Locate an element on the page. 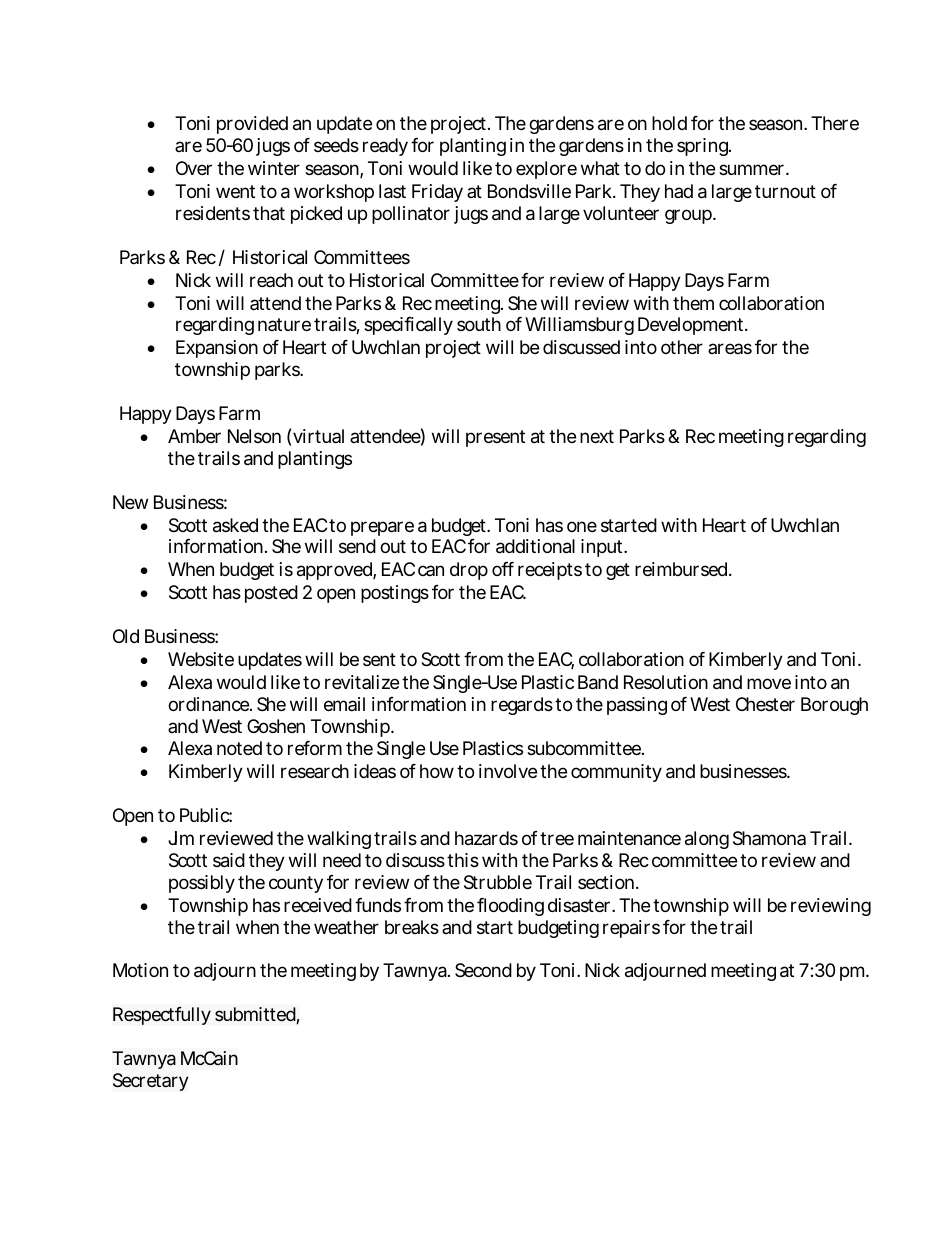 The image size is (952, 1233). drop is located at coordinates (469, 571).
